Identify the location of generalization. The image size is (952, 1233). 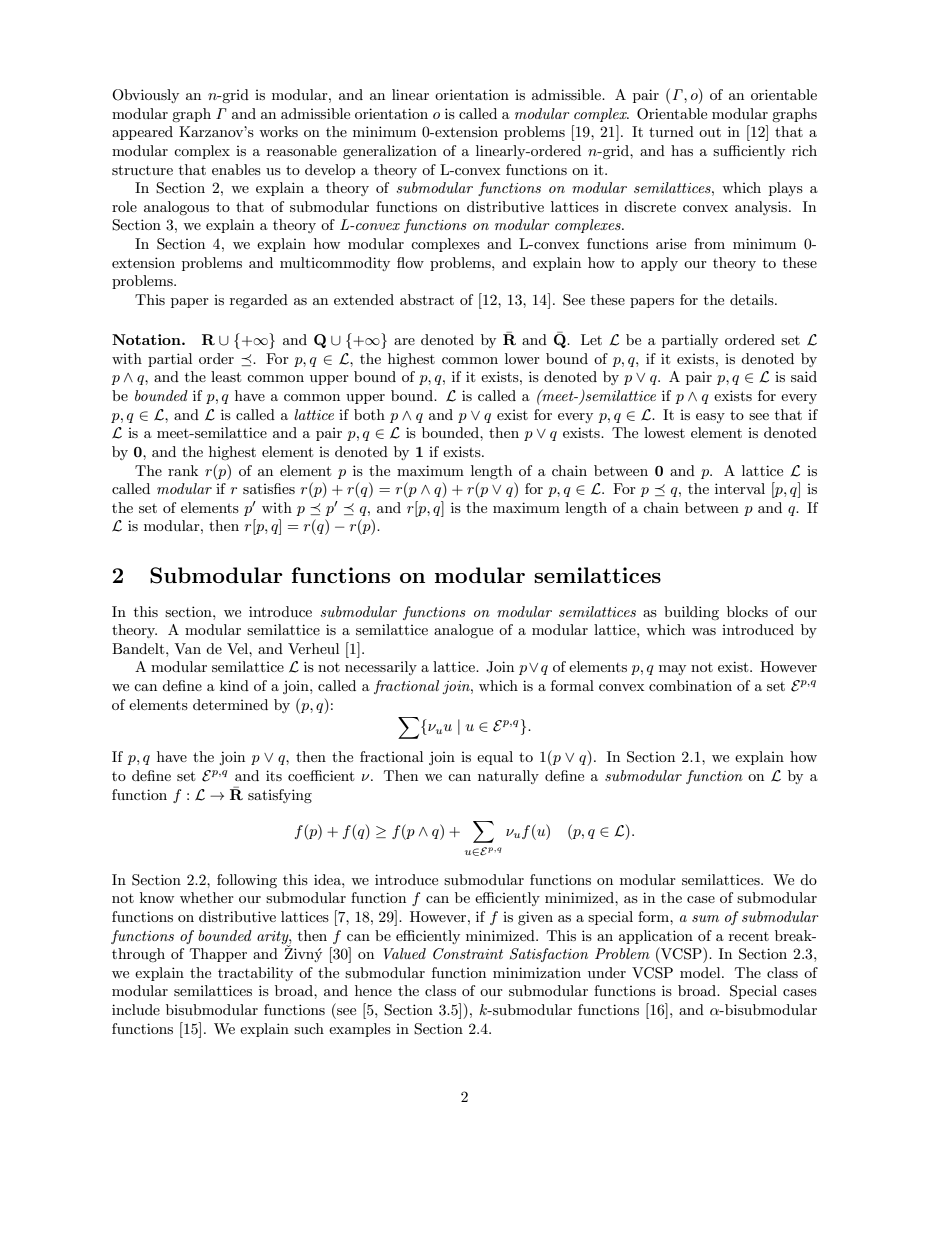
(390, 152).
